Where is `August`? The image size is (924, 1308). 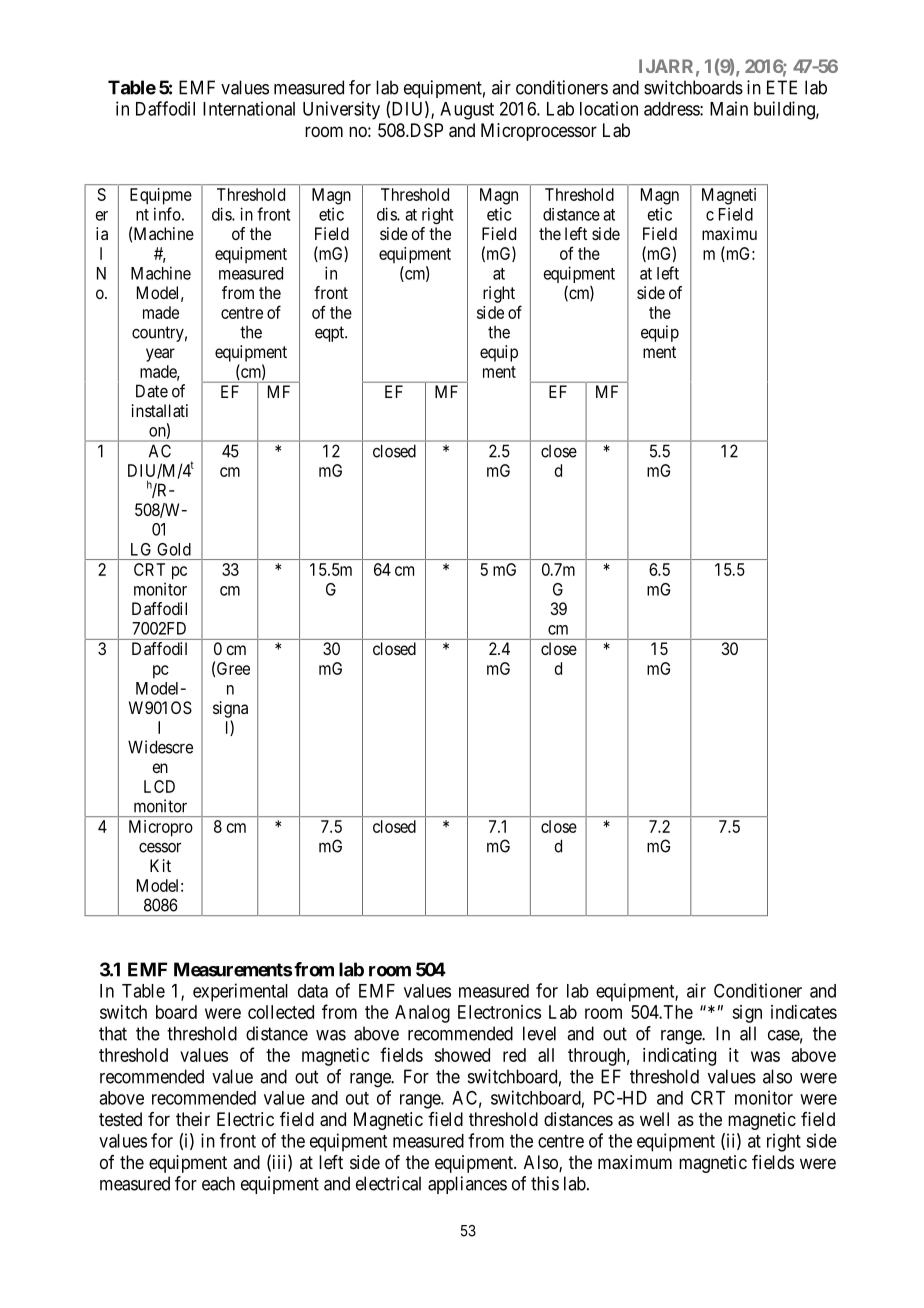
August is located at coordinates (467, 111).
